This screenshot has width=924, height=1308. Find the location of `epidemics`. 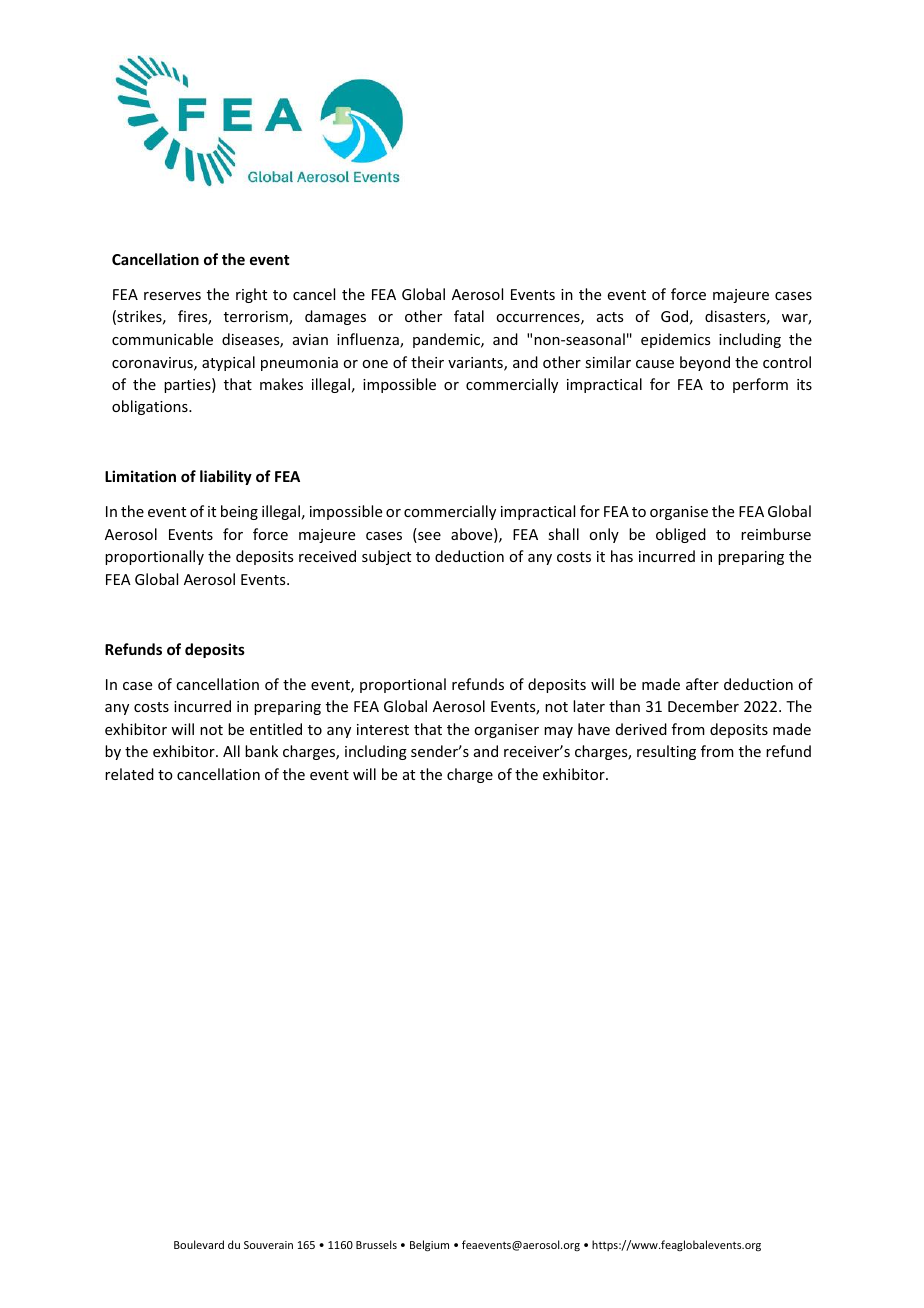

epidemics is located at coordinates (675, 340).
